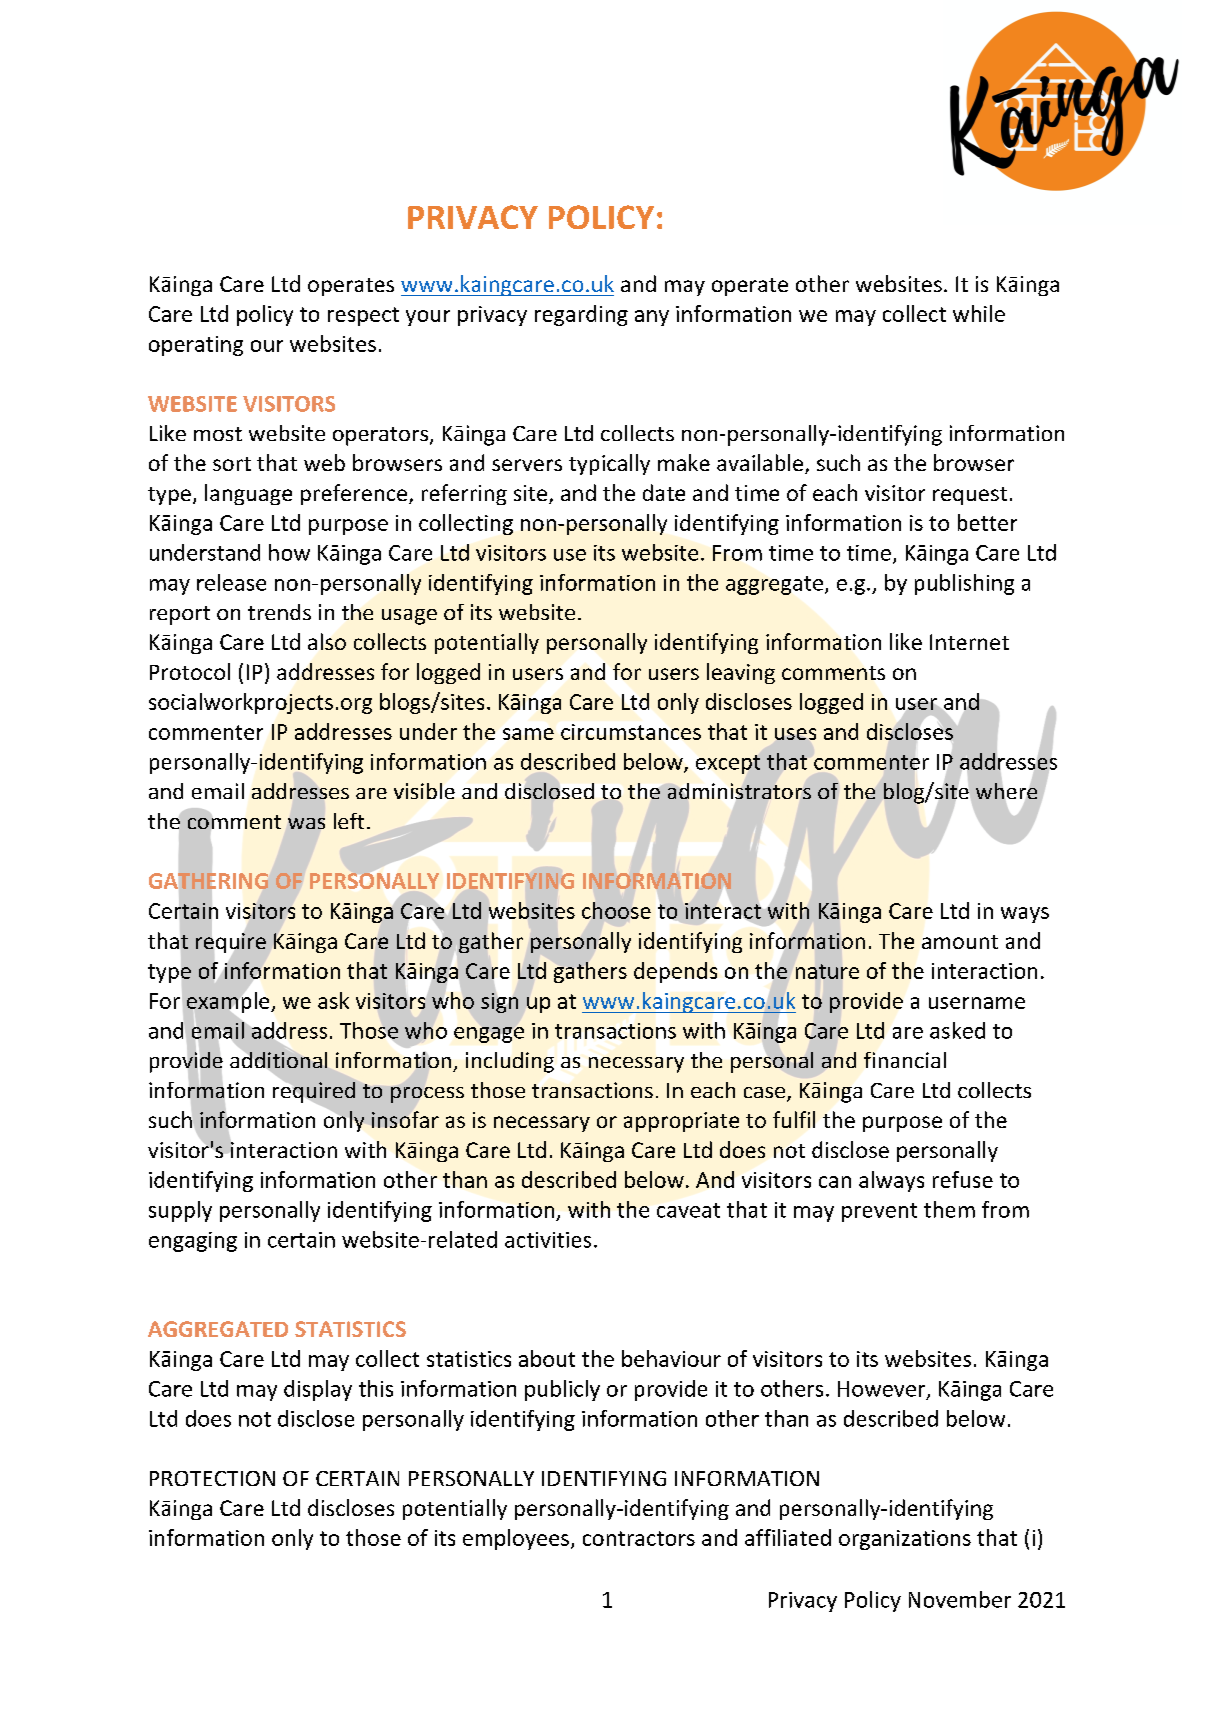  I want to click on can, so click(835, 1182).
